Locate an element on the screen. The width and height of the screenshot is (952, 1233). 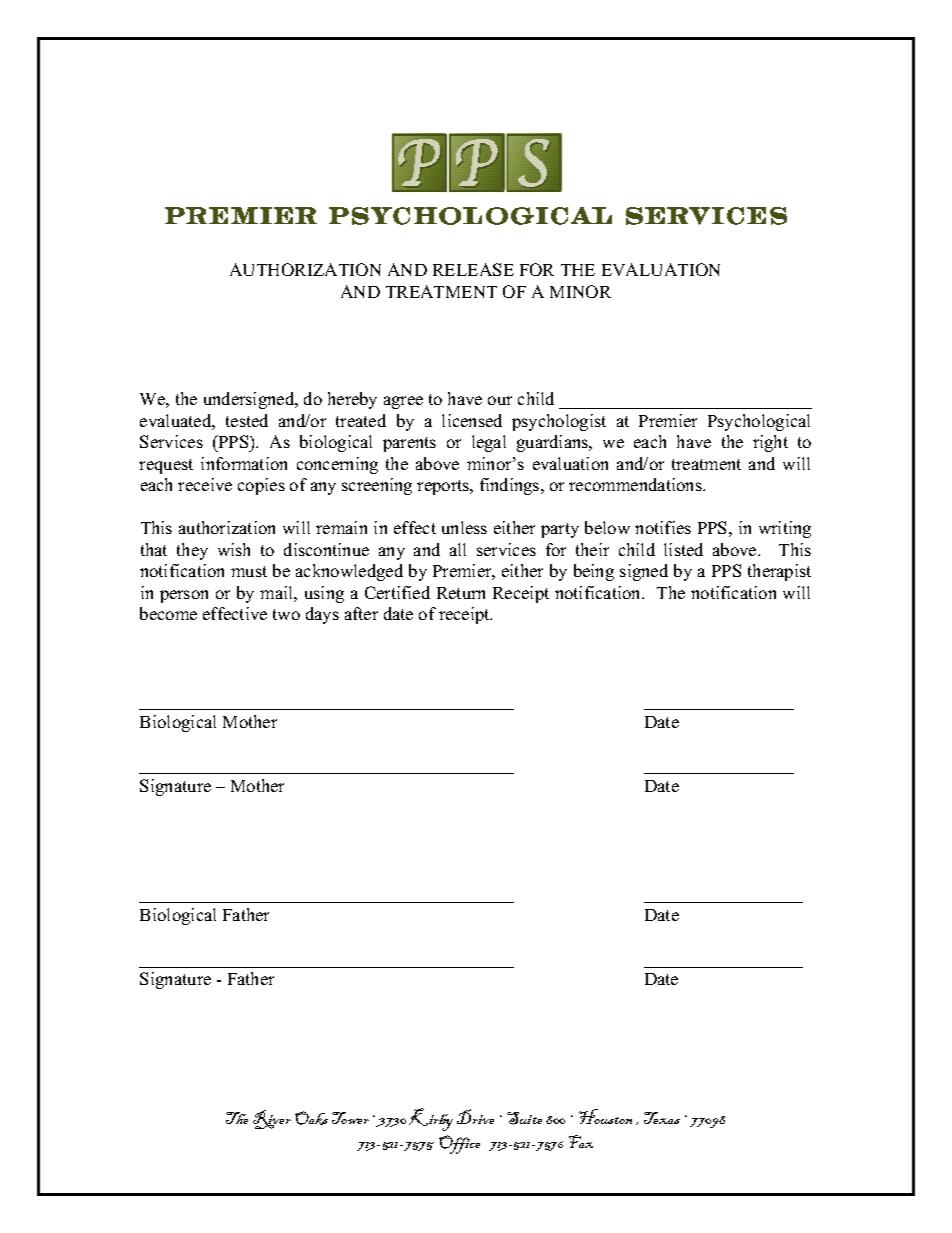
Oaks is located at coordinates (311, 1118).
